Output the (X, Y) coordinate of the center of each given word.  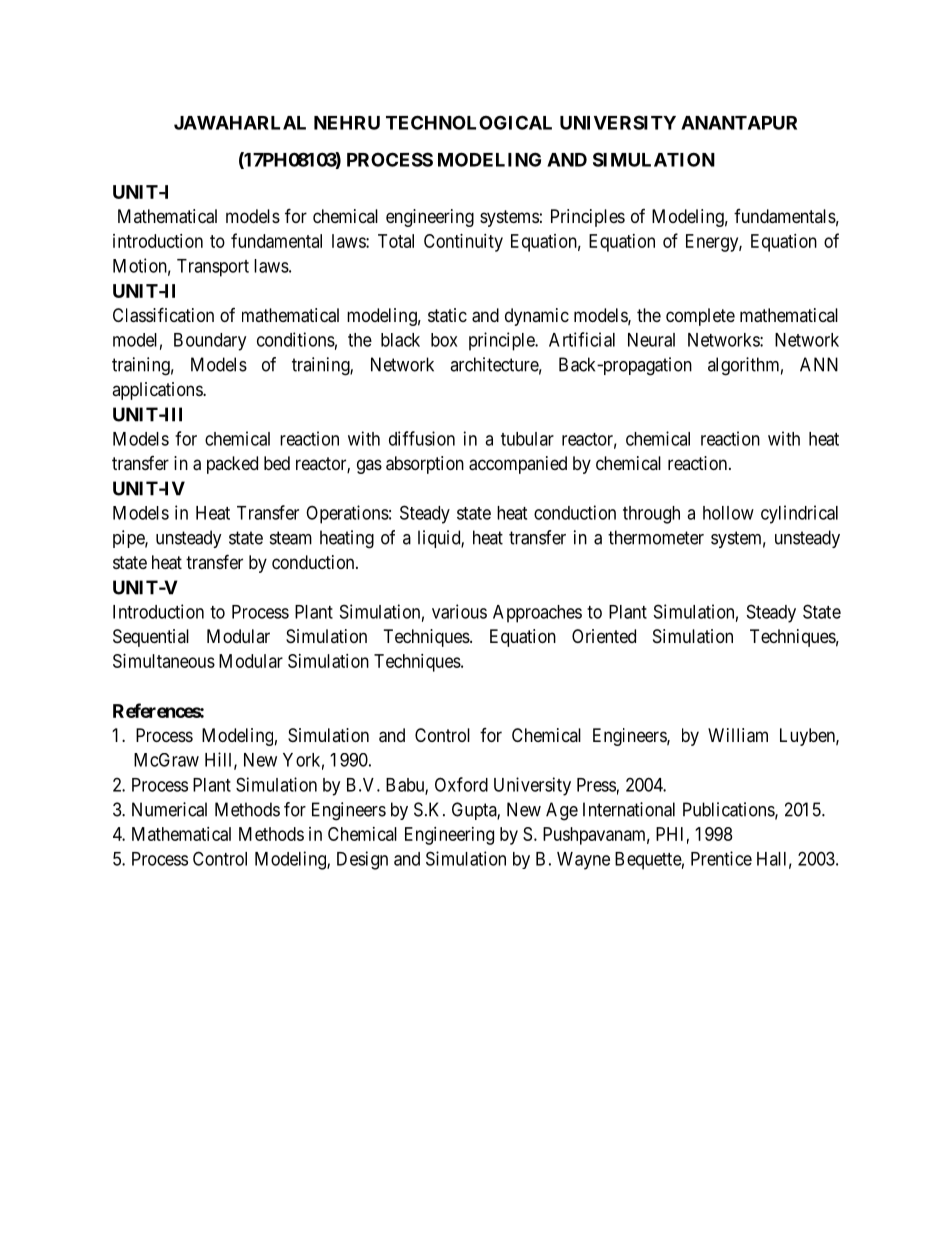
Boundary (210, 342)
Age (562, 811)
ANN (819, 364)
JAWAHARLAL (240, 123)
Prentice (721, 858)
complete (700, 317)
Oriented (604, 636)
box (444, 340)
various (459, 611)
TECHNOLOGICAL (469, 122)
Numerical (169, 809)
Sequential (151, 638)
